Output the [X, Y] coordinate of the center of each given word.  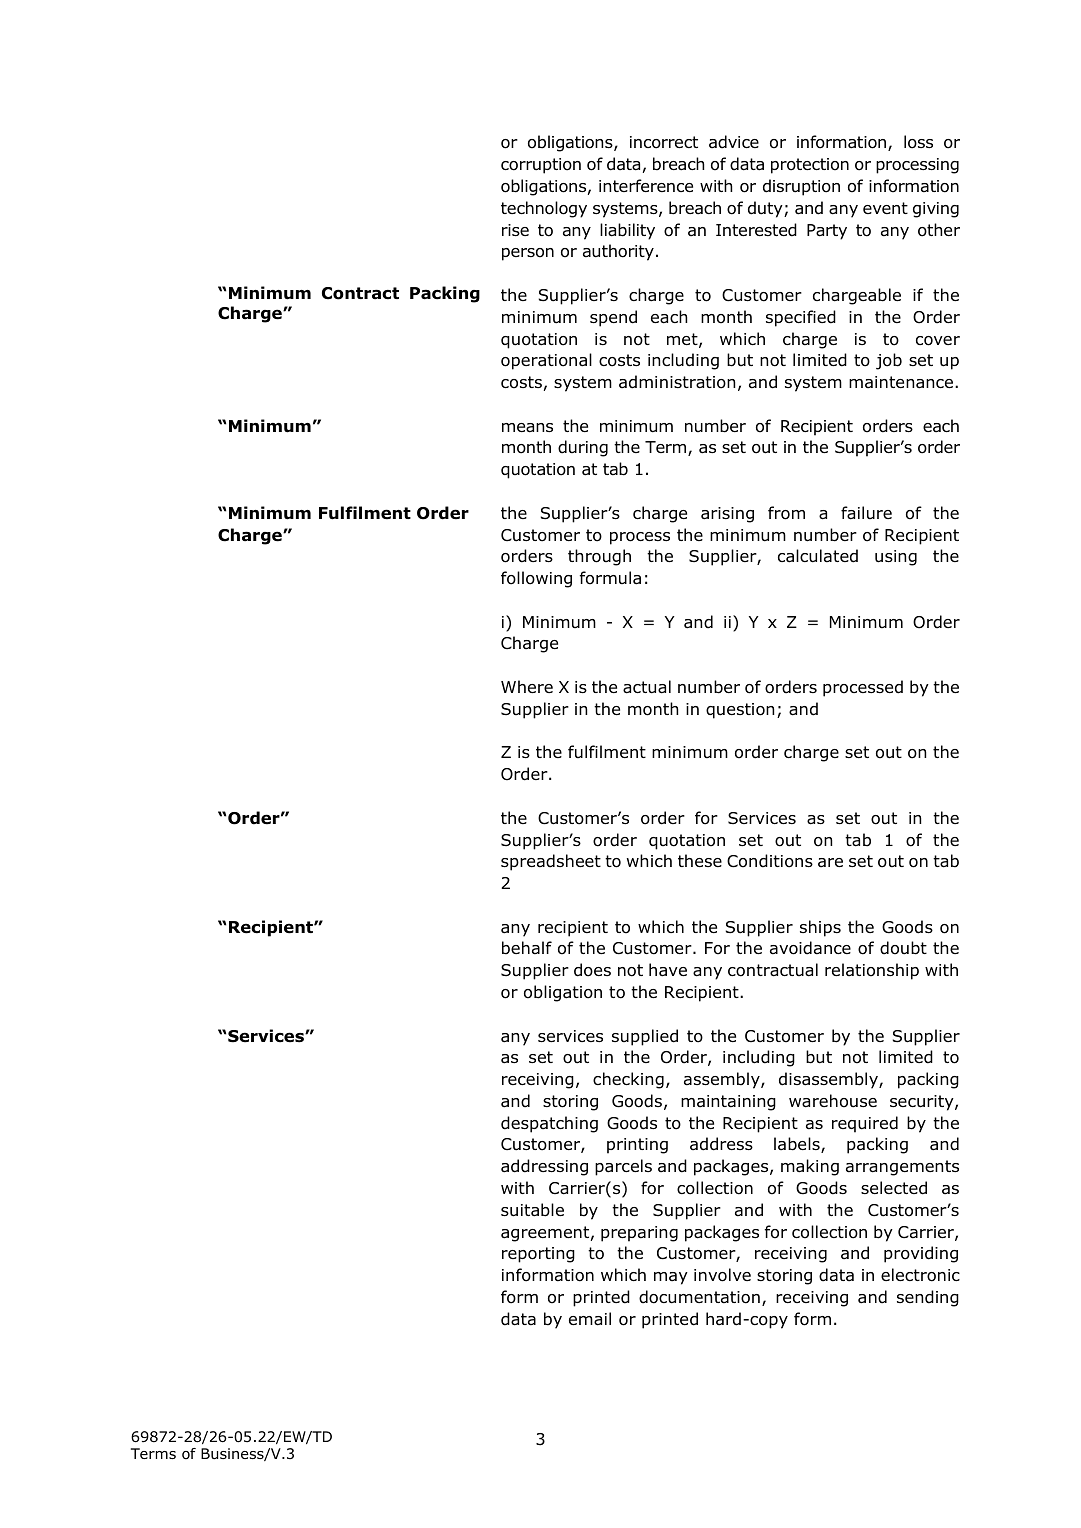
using [896, 558]
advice [734, 142]
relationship [872, 971]
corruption [541, 166]
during [583, 448]
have [668, 970]
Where [527, 686]
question [740, 711]
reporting [538, 1255]
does [592, 970]
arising [727, 515]
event [885, 208]
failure [866, 513]
